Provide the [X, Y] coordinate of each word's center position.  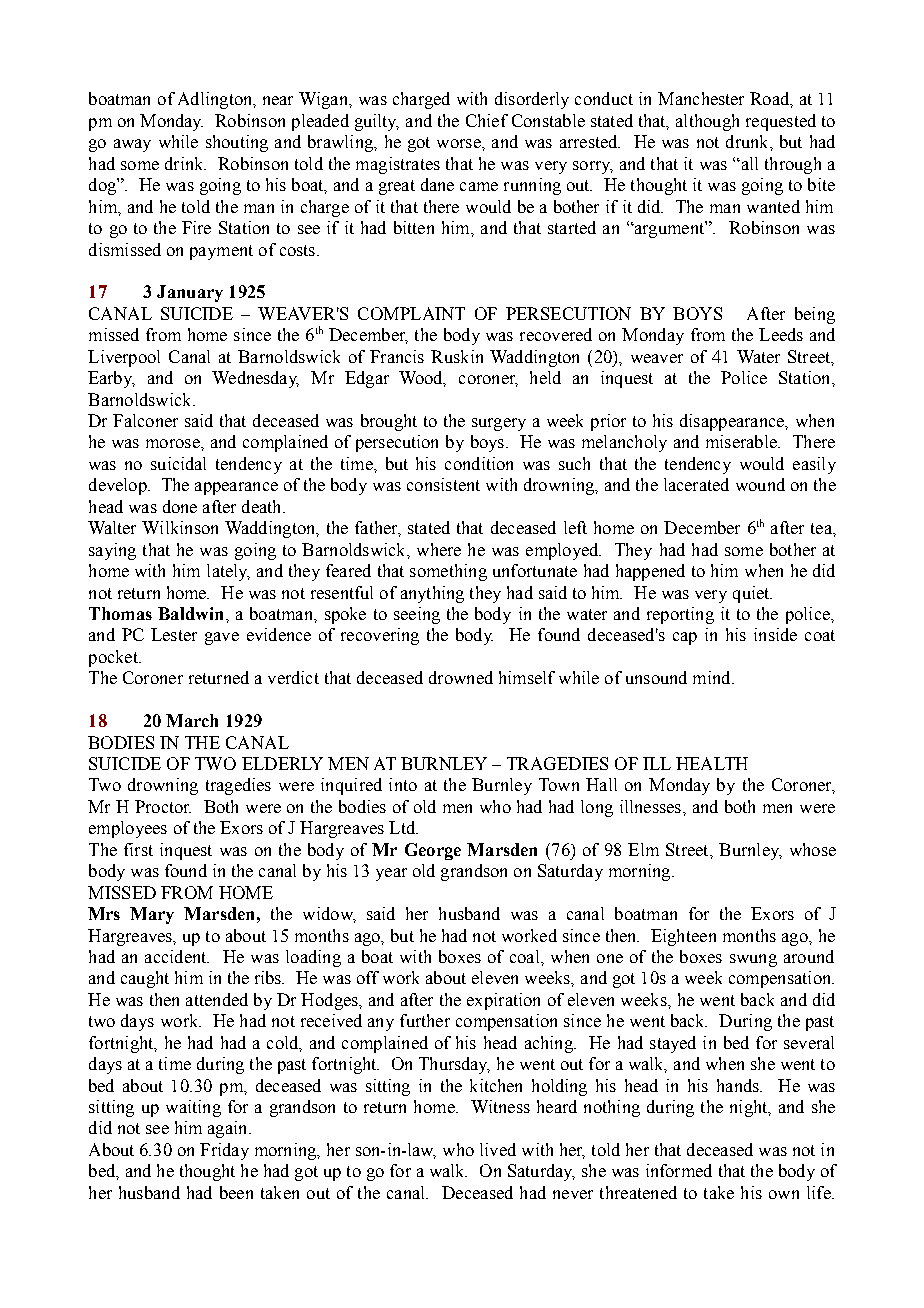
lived [498, 1149]
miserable [742, 441]
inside [775, 634]
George [433, 851]
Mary [152, 915]
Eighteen [683, 937]
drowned [461, 677]
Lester [174, 634]
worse [460, 143]
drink [185, 163]
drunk [748, 141]
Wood [422, 379]
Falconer [145, 420]
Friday [224, 1151]
